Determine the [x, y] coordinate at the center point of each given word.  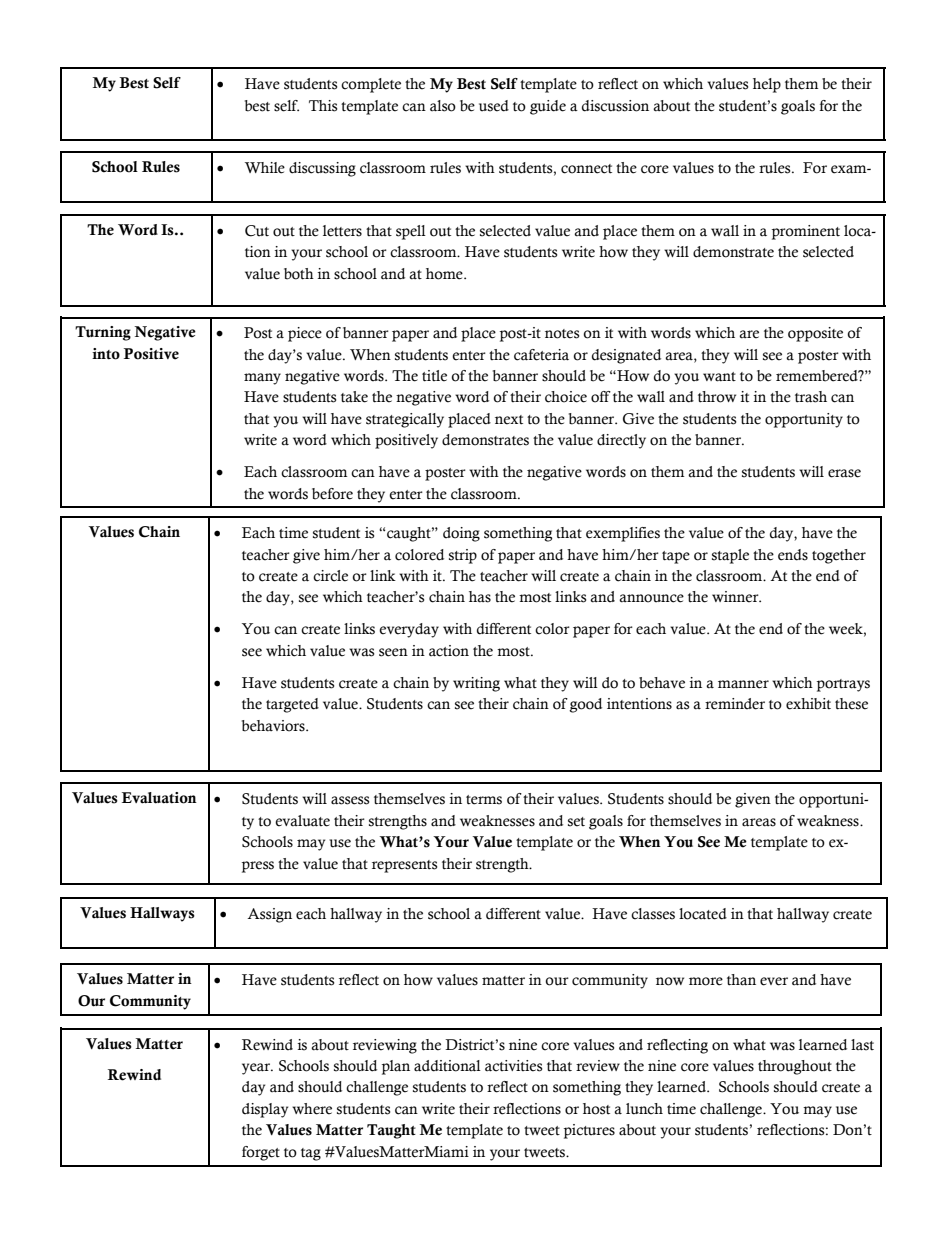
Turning [103, 333]
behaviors [274, 726]
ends [793, 555]
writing [476, 684]
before [332, 494]
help [767, 85]
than [741, 980]
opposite [815, 334]
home [445, 274]
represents [404, 866]
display [265, 1110]
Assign [270, 915]
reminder [735, 704]
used [494, 106]
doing [461, 534]
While [265, 168]
